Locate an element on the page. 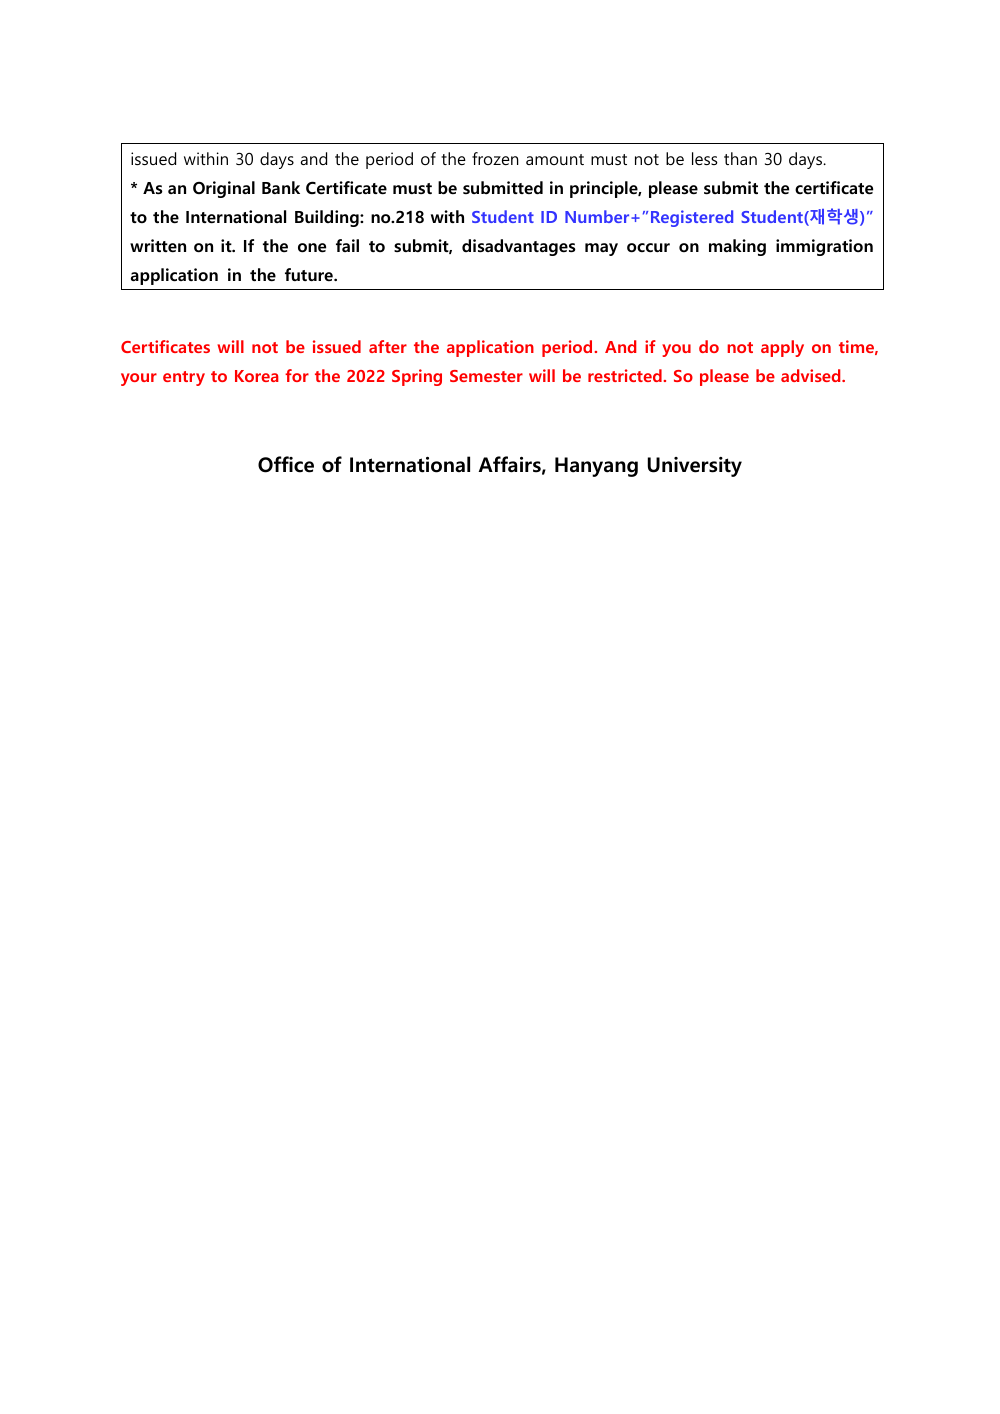  Office is located at coordinates (286, 464).
